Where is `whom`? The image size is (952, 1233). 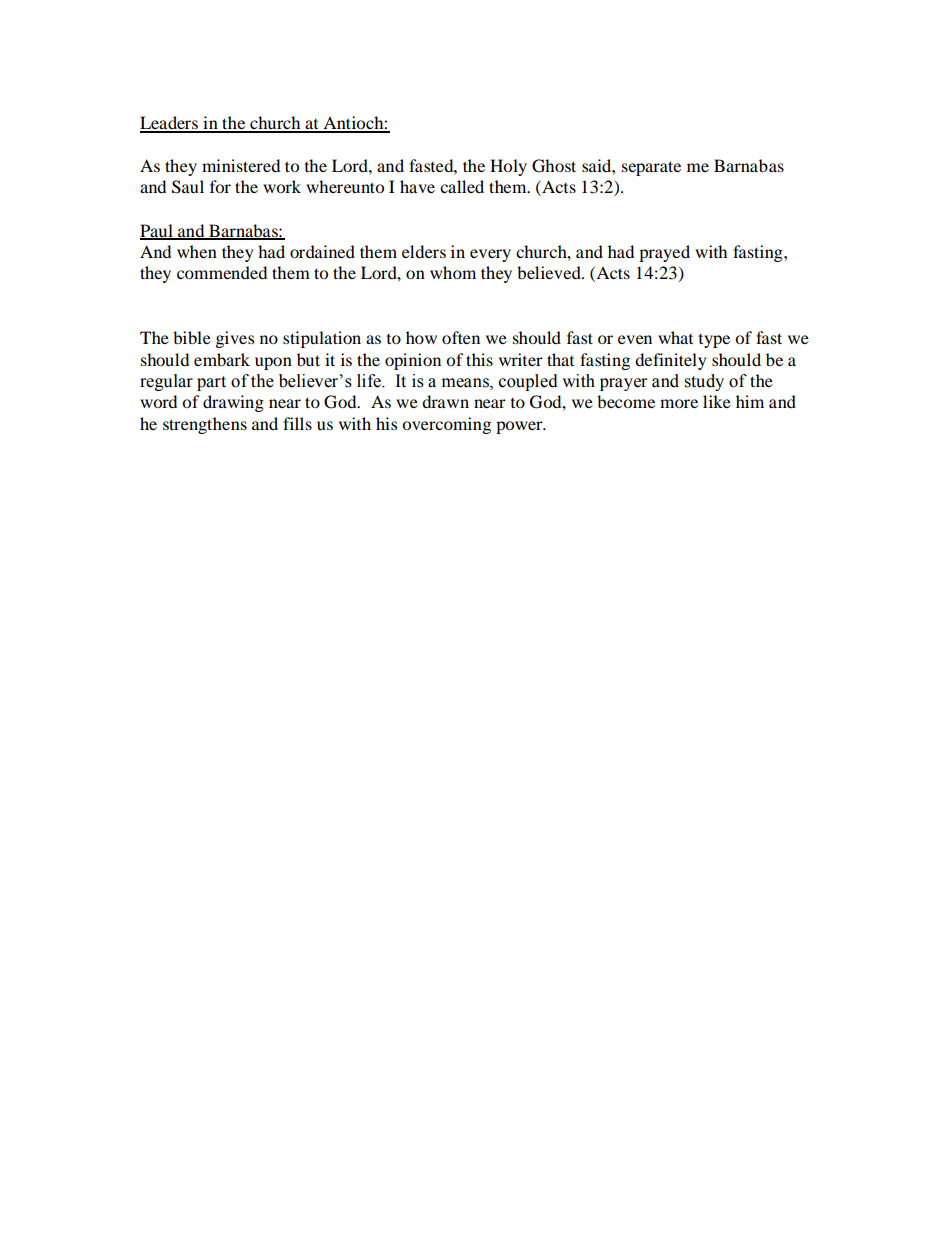 whom is located at coordinates (453, 272).
